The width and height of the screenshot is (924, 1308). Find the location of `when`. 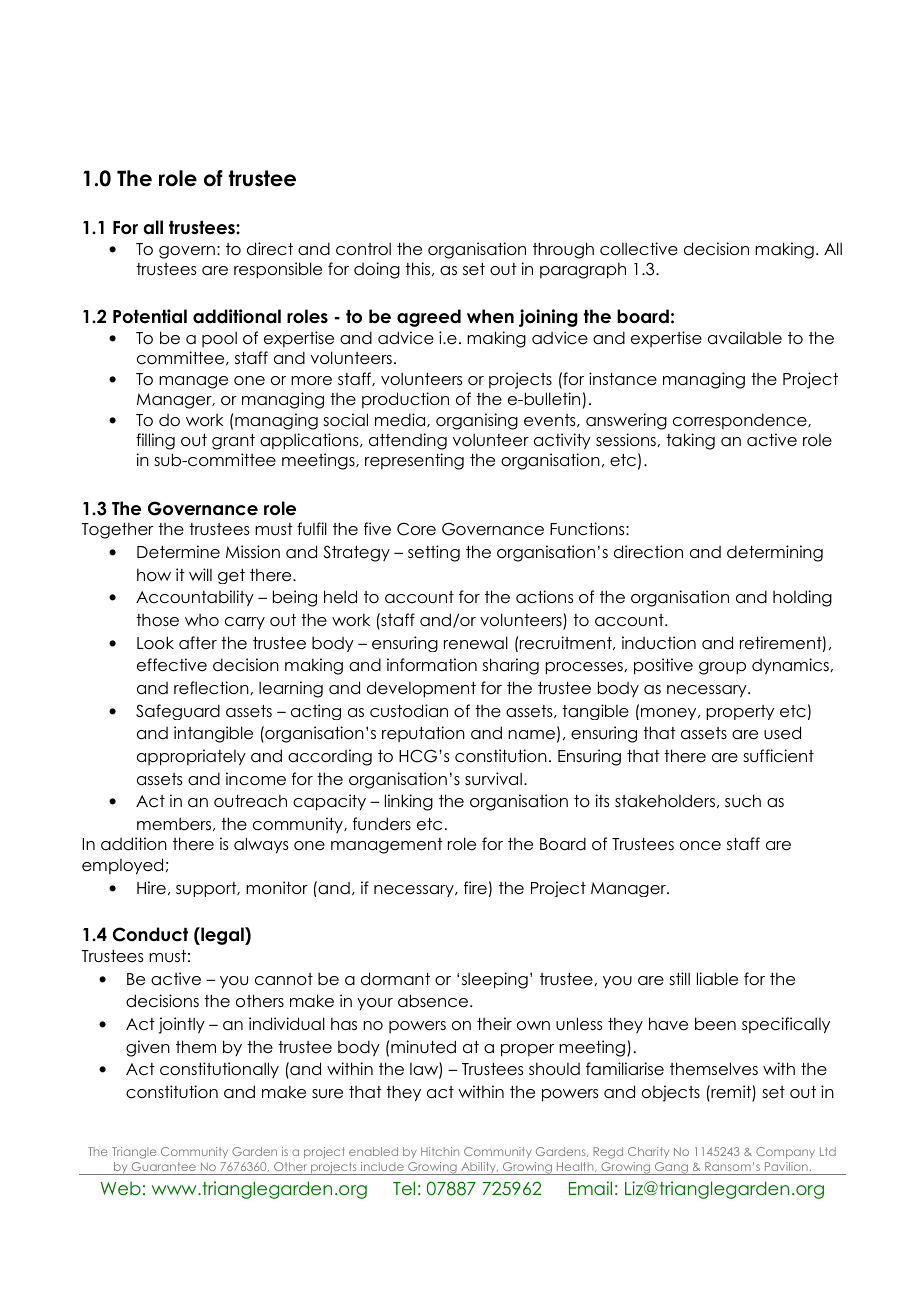

when is located at coordinates (490, 316).
